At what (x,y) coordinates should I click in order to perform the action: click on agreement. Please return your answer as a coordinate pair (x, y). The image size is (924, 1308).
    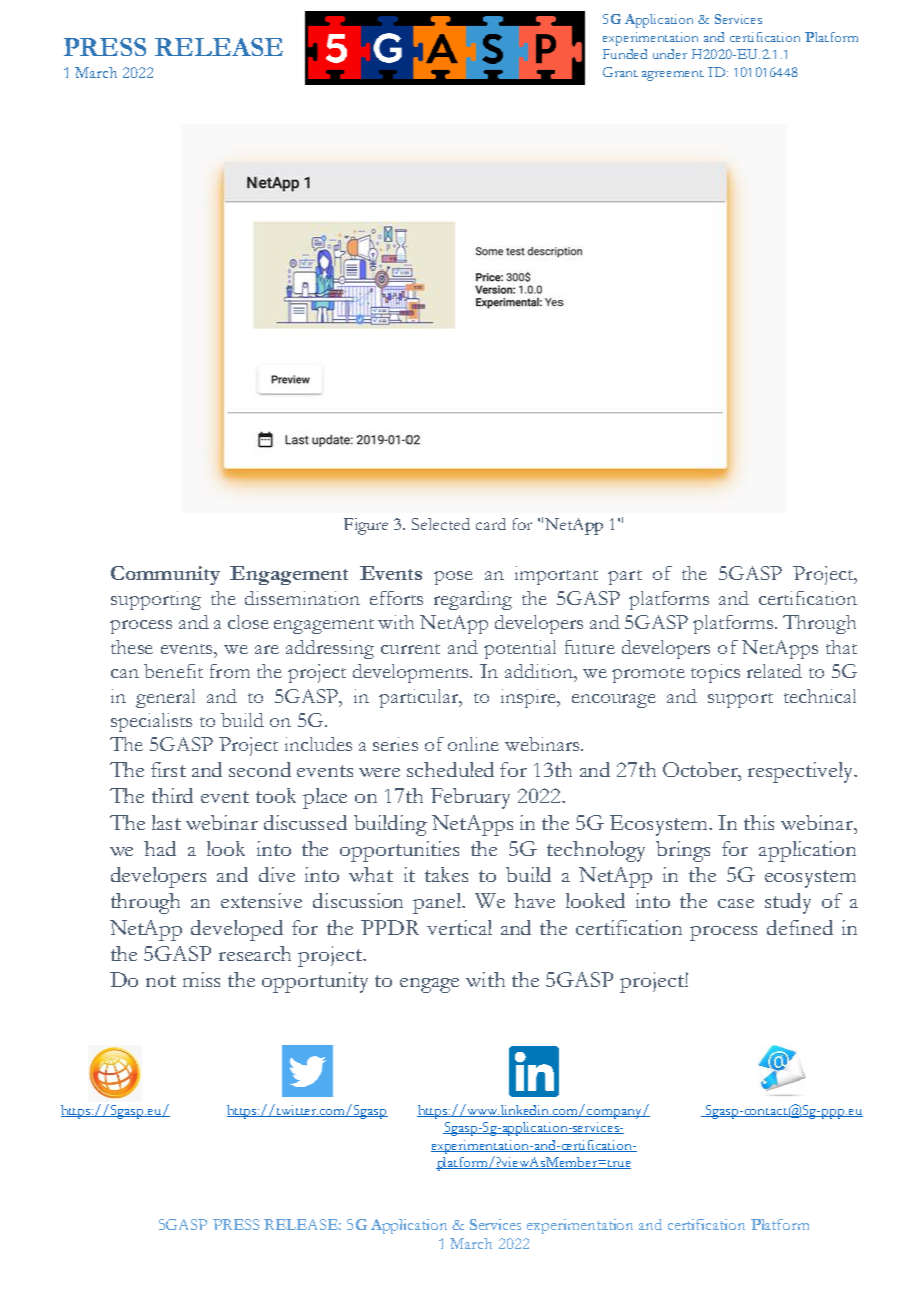
    Looking at the image, I should click on (673, 75).
